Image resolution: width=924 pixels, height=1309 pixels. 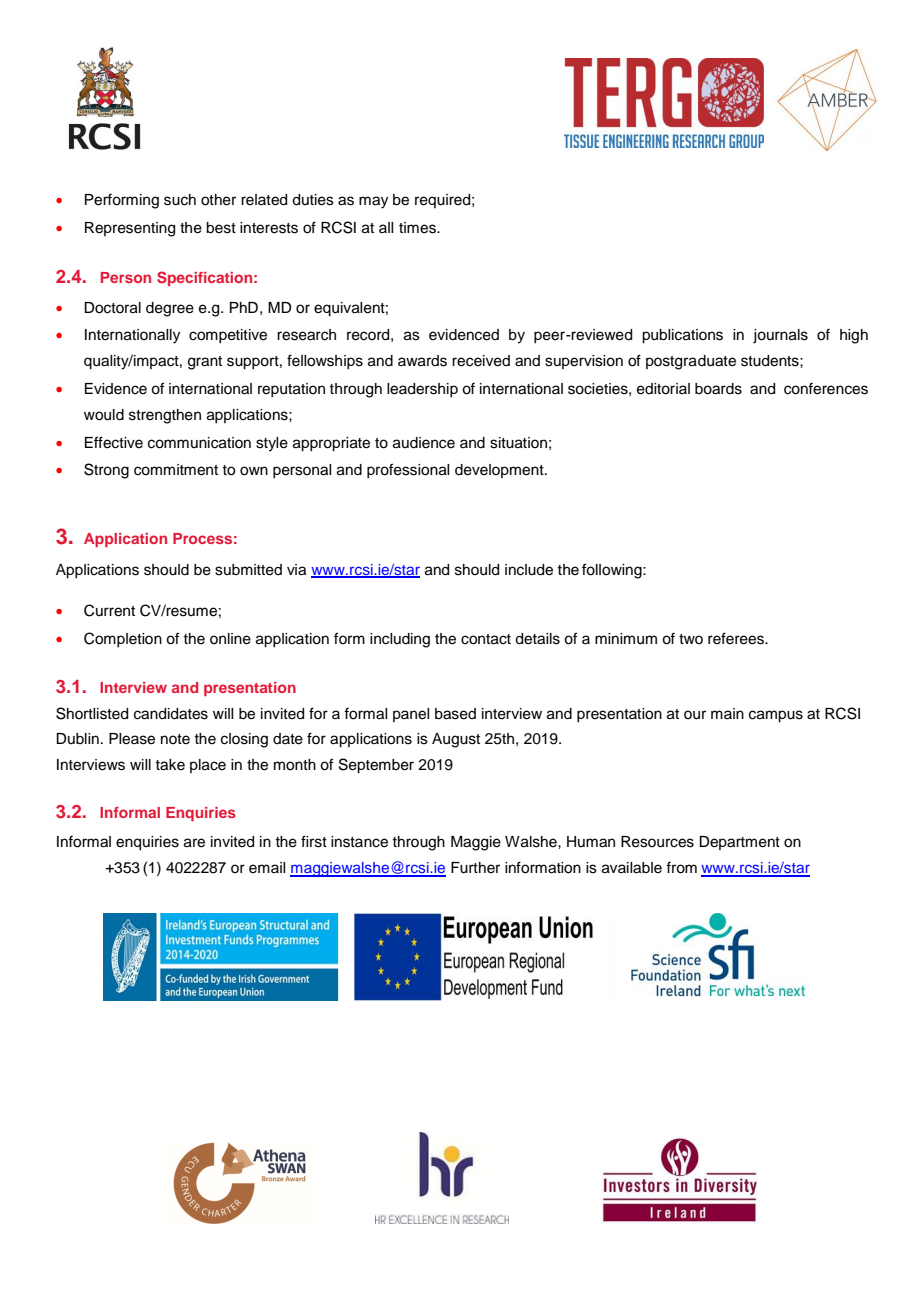 What do you see at coordinates (205, 363) in the document?
I see `grant` at bounding box center [205, 363].
